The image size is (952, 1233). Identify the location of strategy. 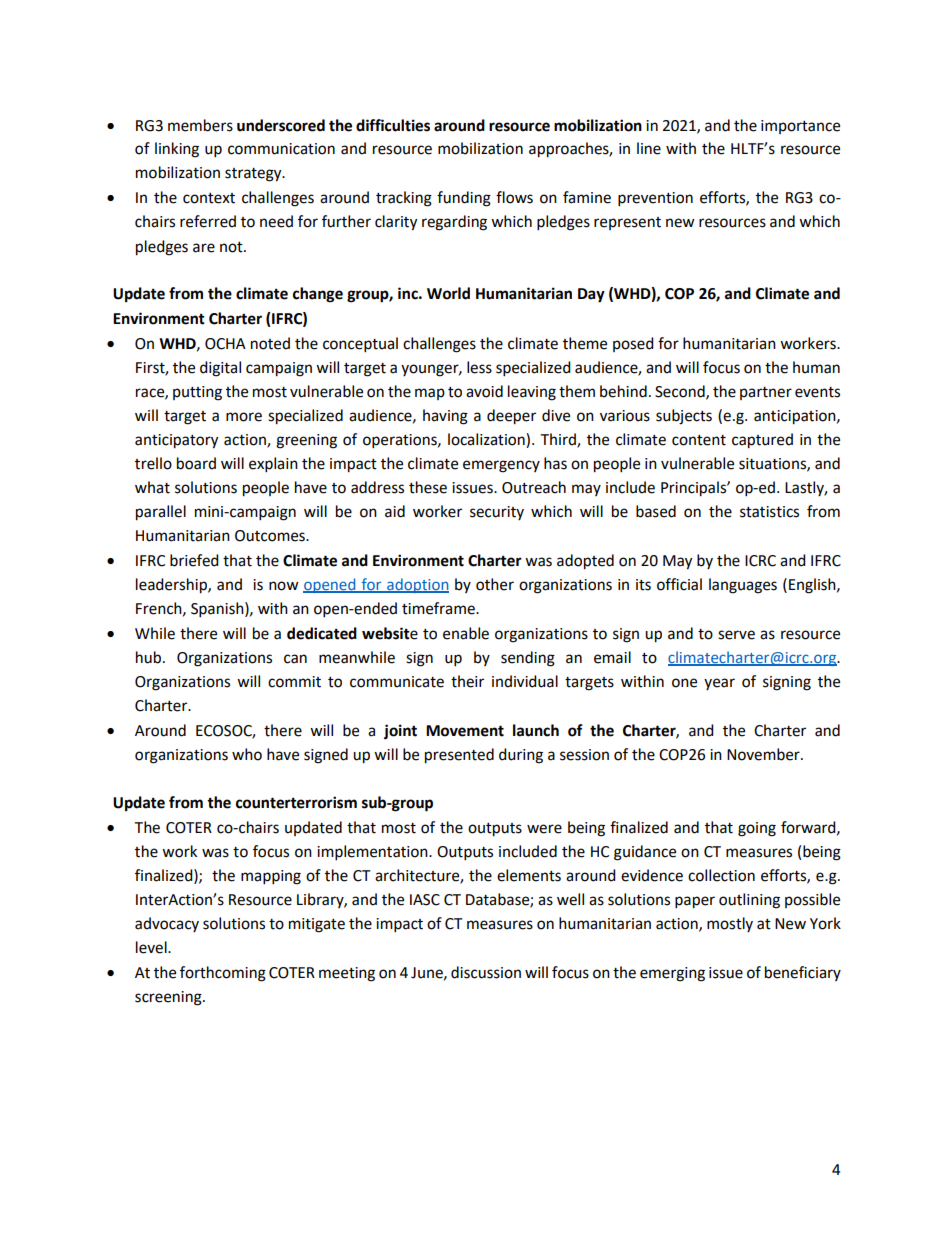
(254, 175).
